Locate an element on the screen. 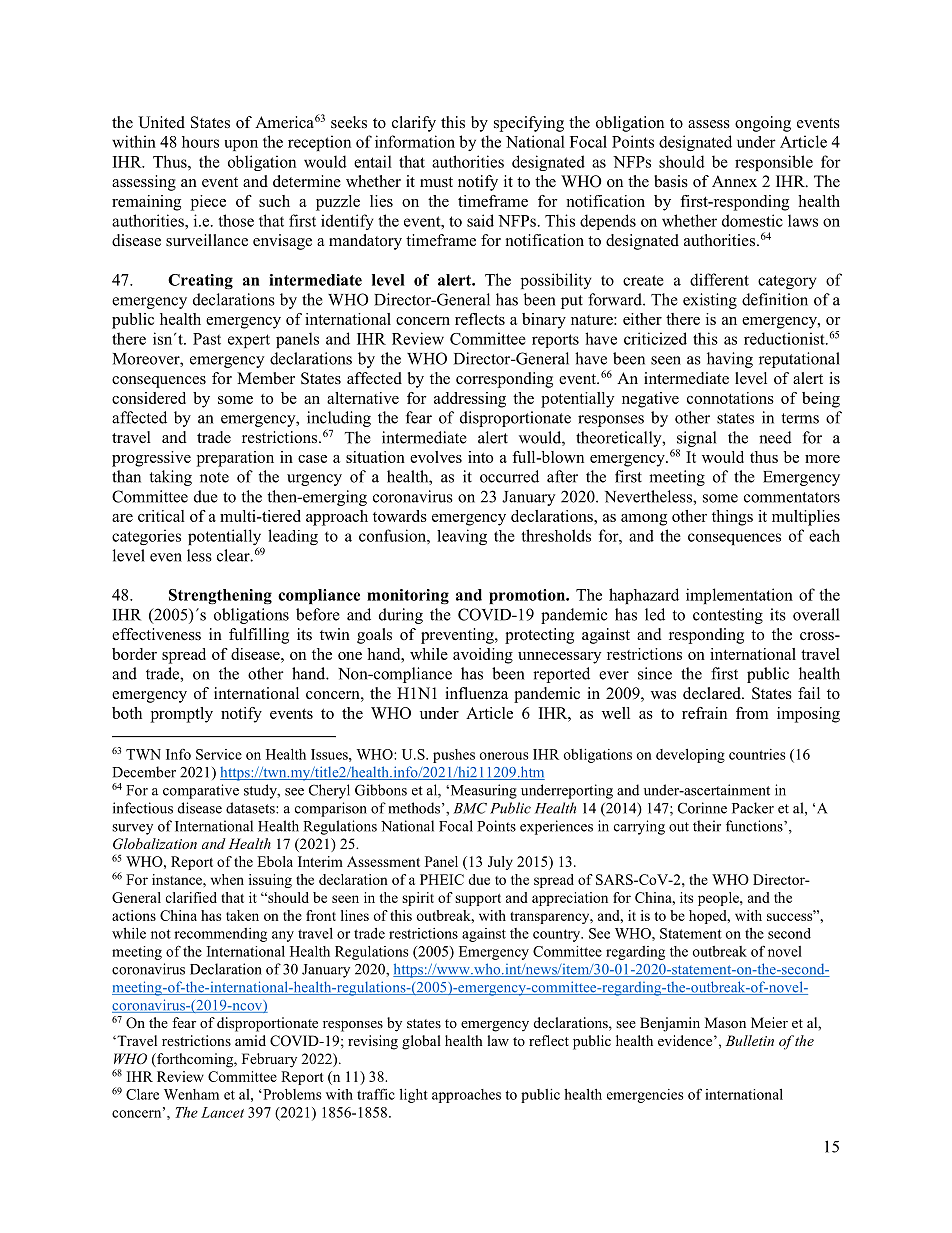 Image resolution: width=952 pixels, height=1233 pixels. addressing is located at coordinates (470, 400).
